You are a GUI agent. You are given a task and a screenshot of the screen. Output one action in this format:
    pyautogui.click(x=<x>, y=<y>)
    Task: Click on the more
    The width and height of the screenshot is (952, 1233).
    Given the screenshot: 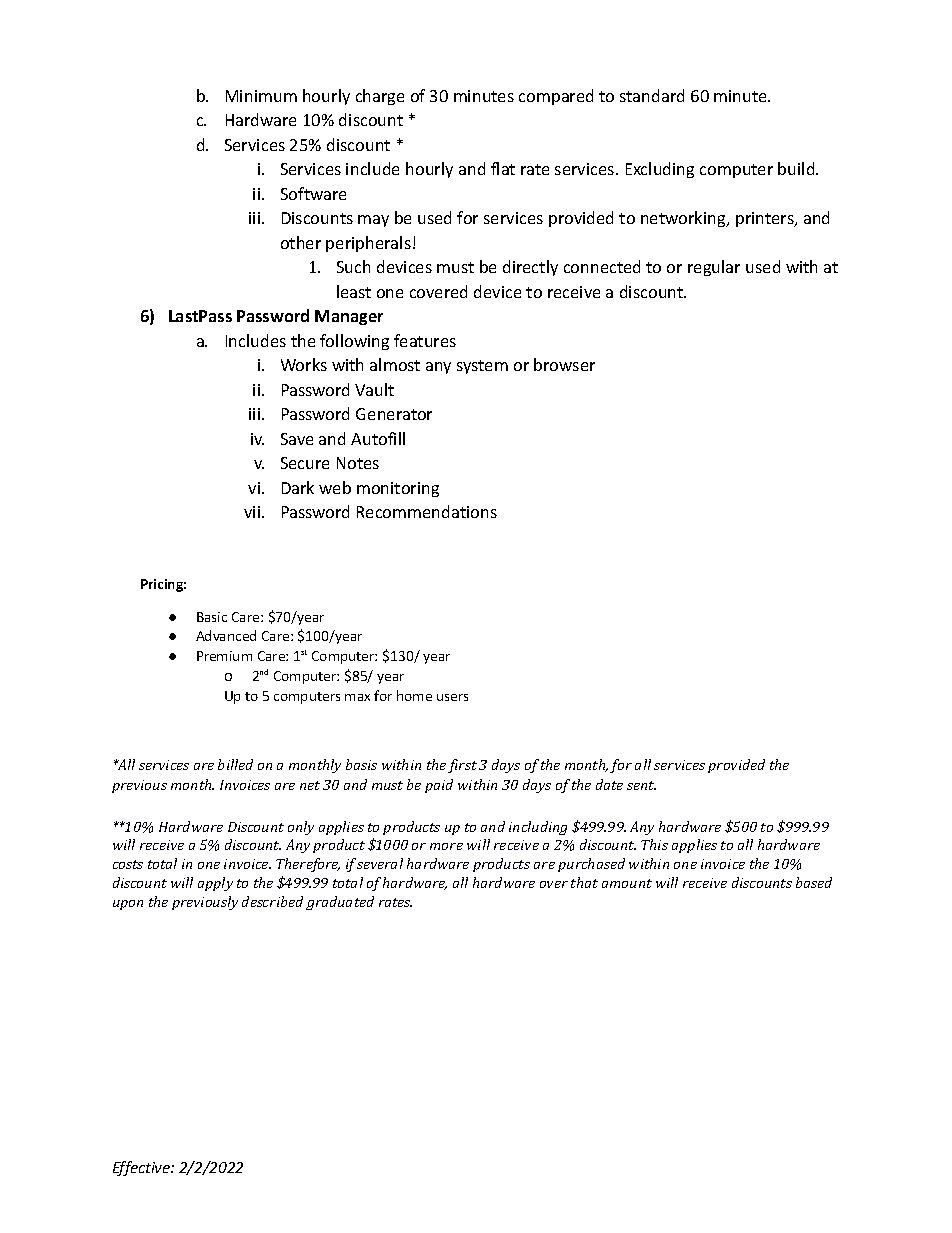 What is the action you would take?
    pyautogui.click(x=446, y=846)
